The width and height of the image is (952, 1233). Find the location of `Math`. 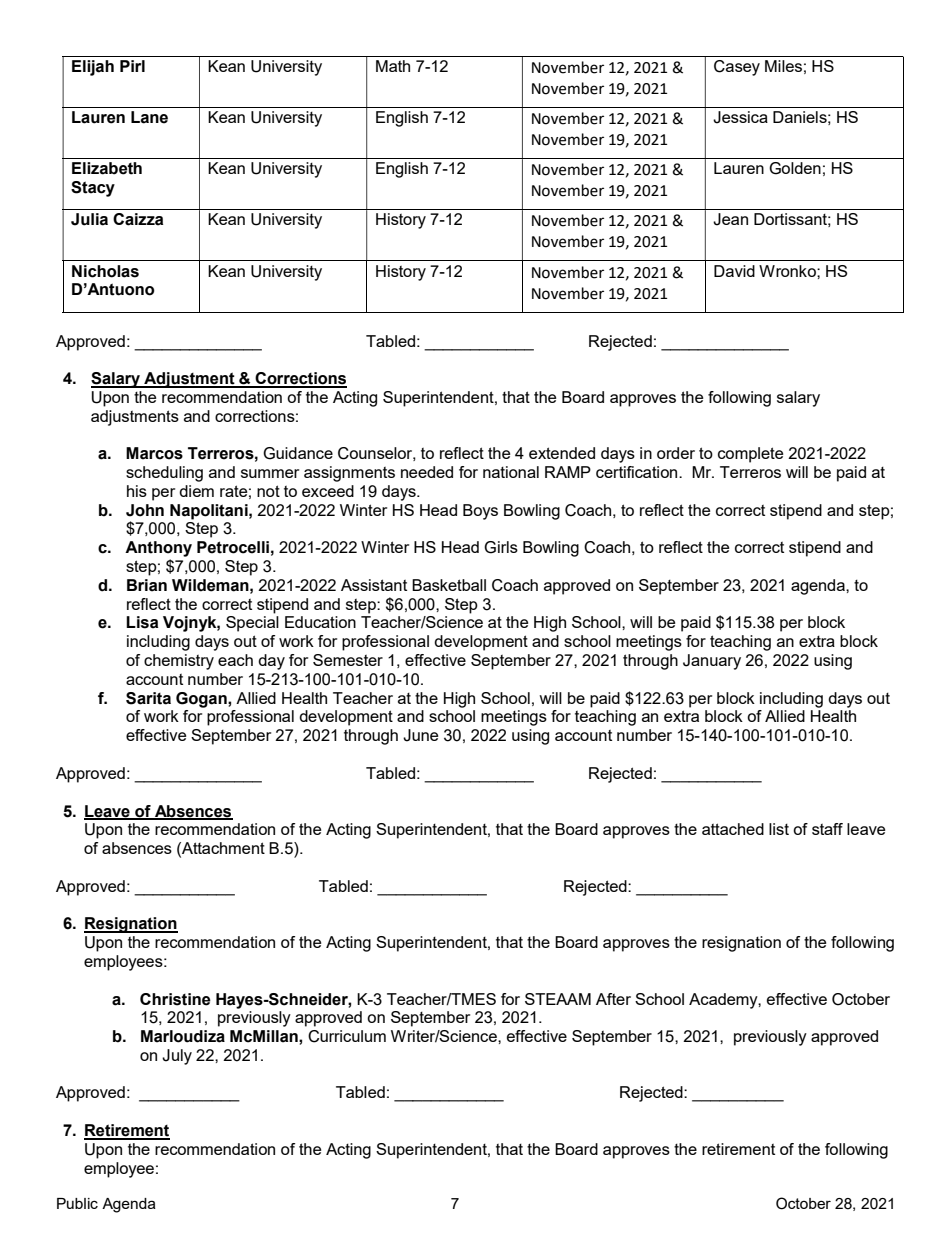

Math is located at coordinates (393, 66).
